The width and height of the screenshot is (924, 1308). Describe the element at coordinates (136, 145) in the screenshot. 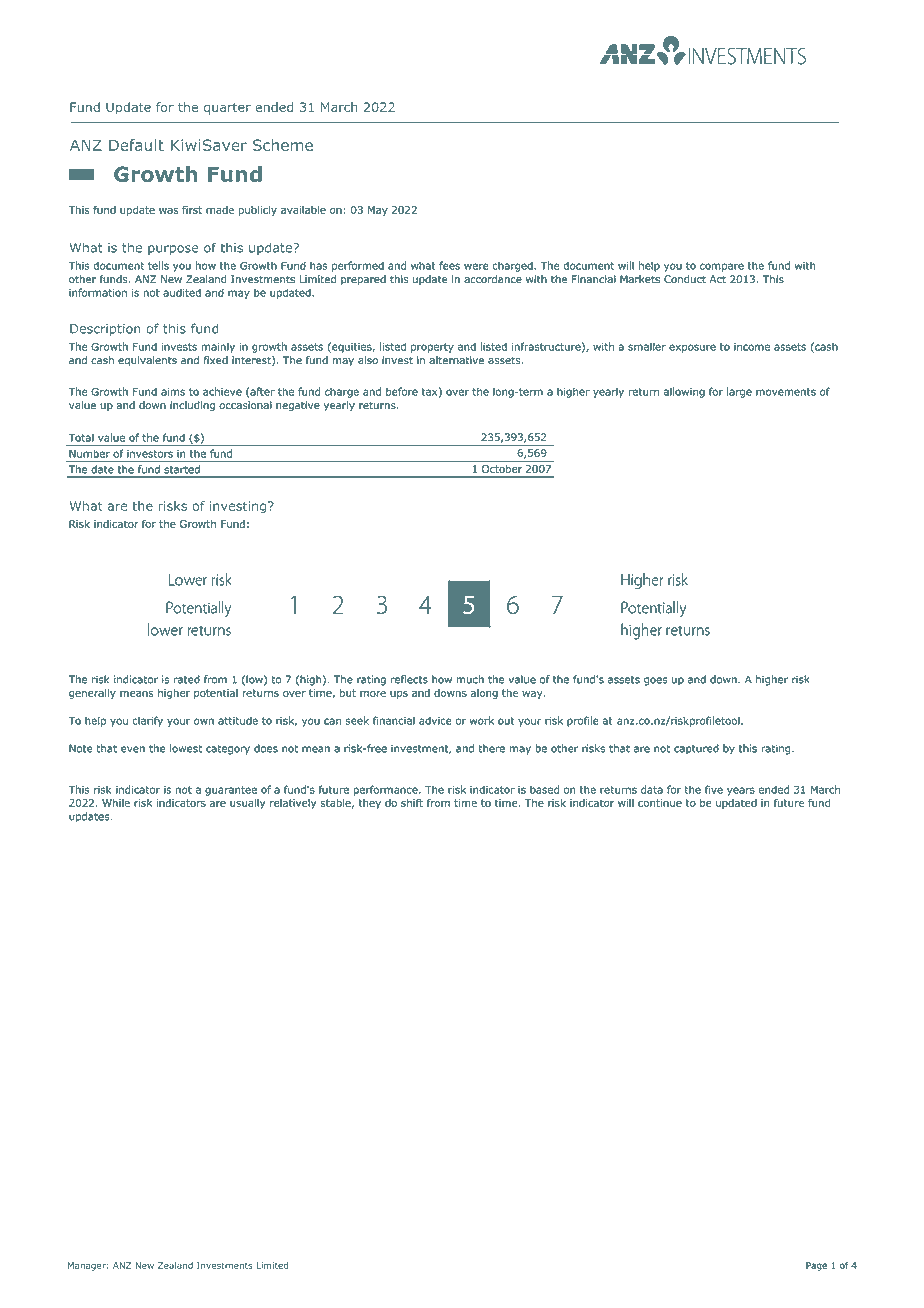

I see `Default` at that location.
